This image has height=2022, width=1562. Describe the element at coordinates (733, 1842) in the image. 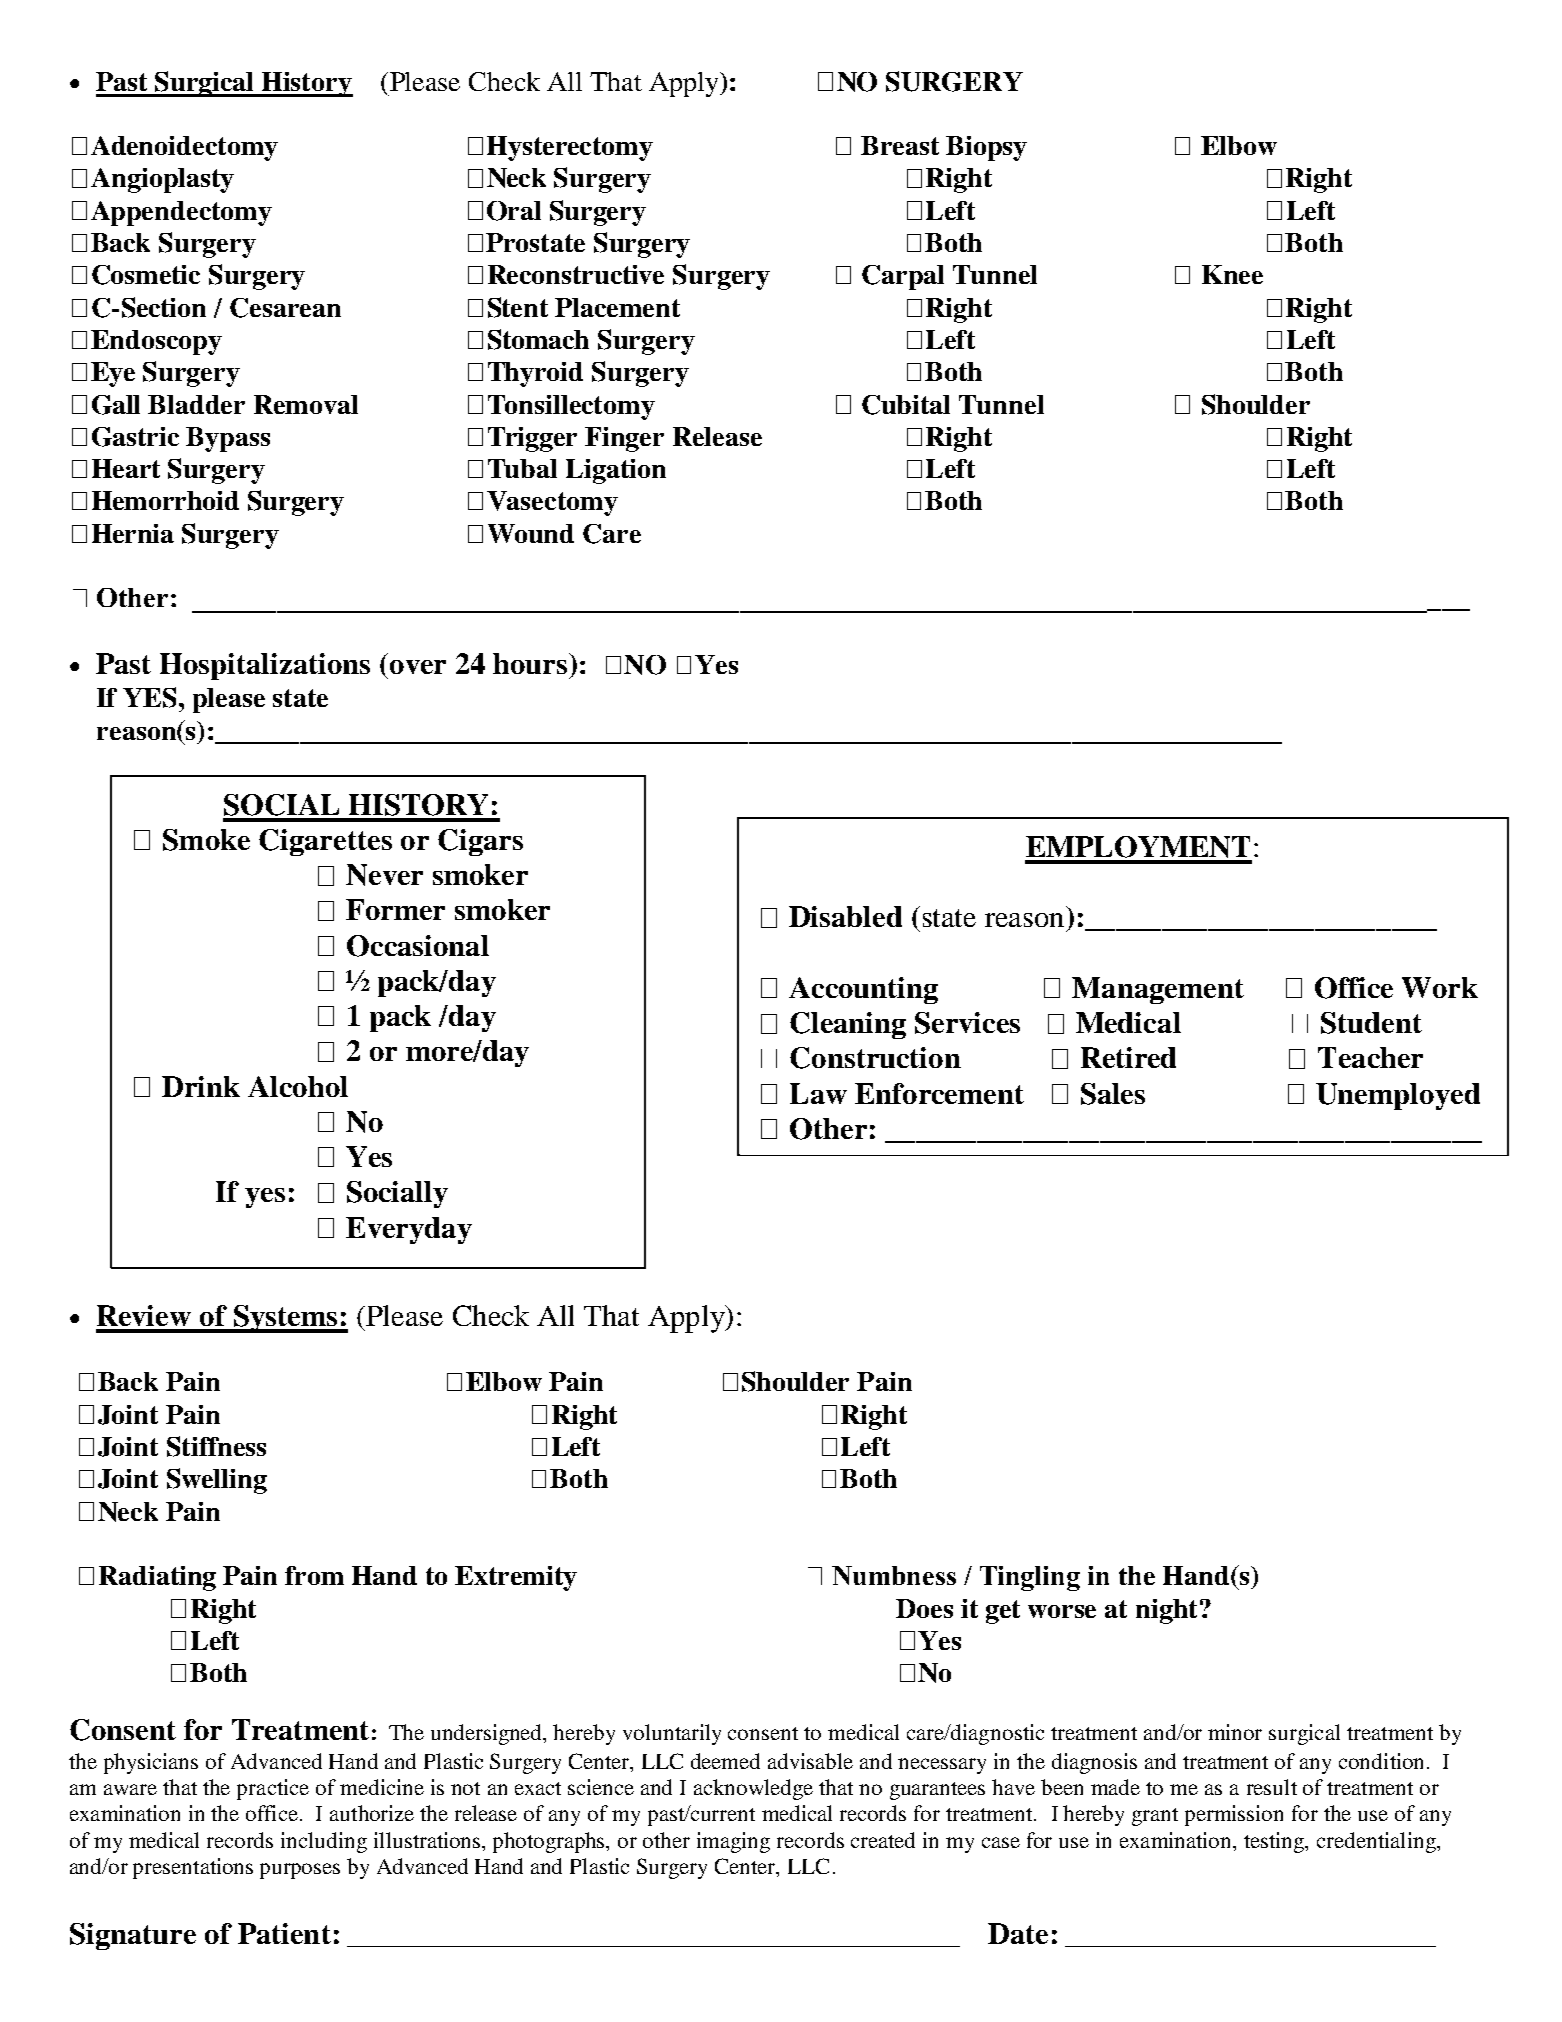

I see `imaging` at that location.
